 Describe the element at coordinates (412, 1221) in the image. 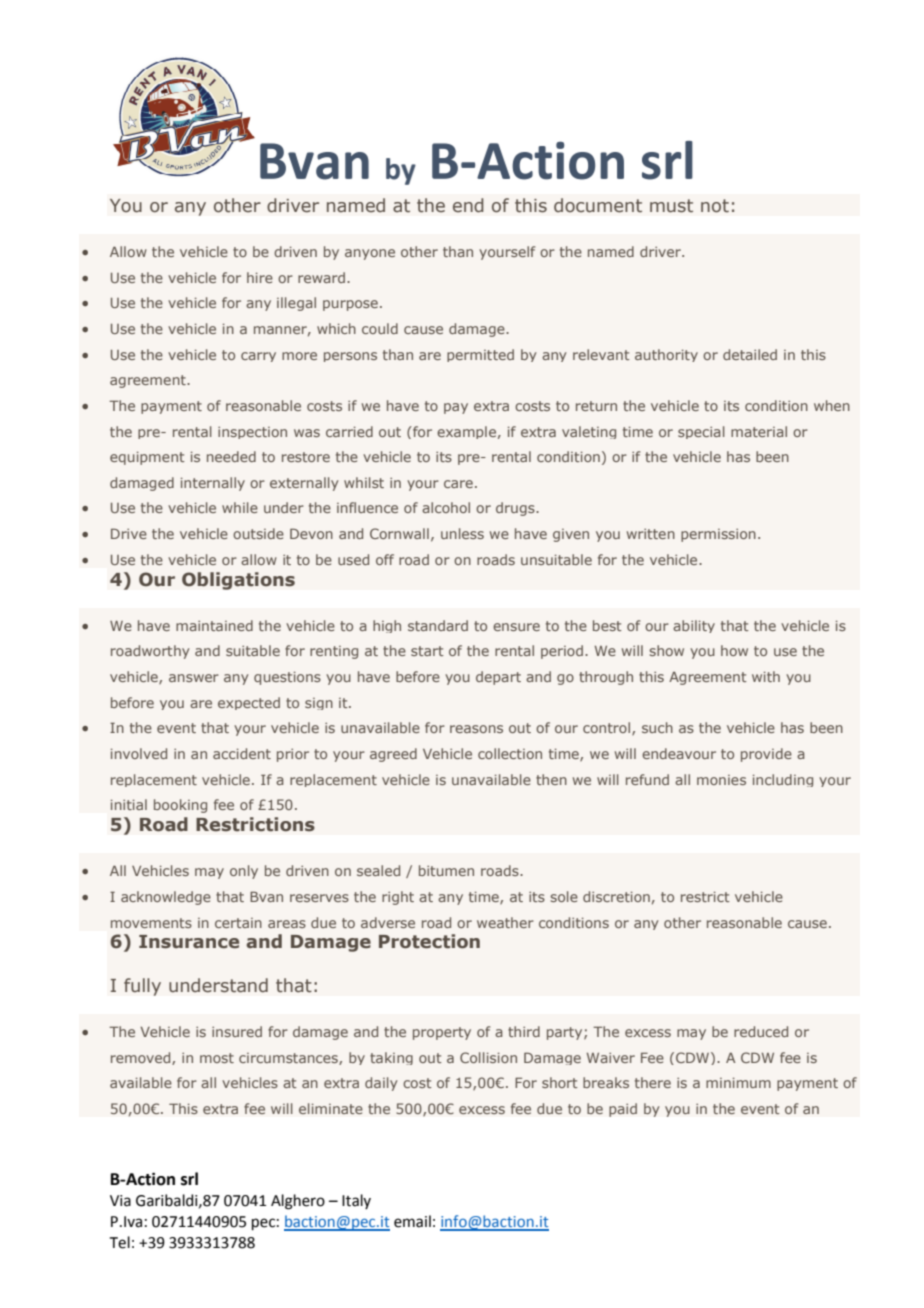

I see `email` at that location.
